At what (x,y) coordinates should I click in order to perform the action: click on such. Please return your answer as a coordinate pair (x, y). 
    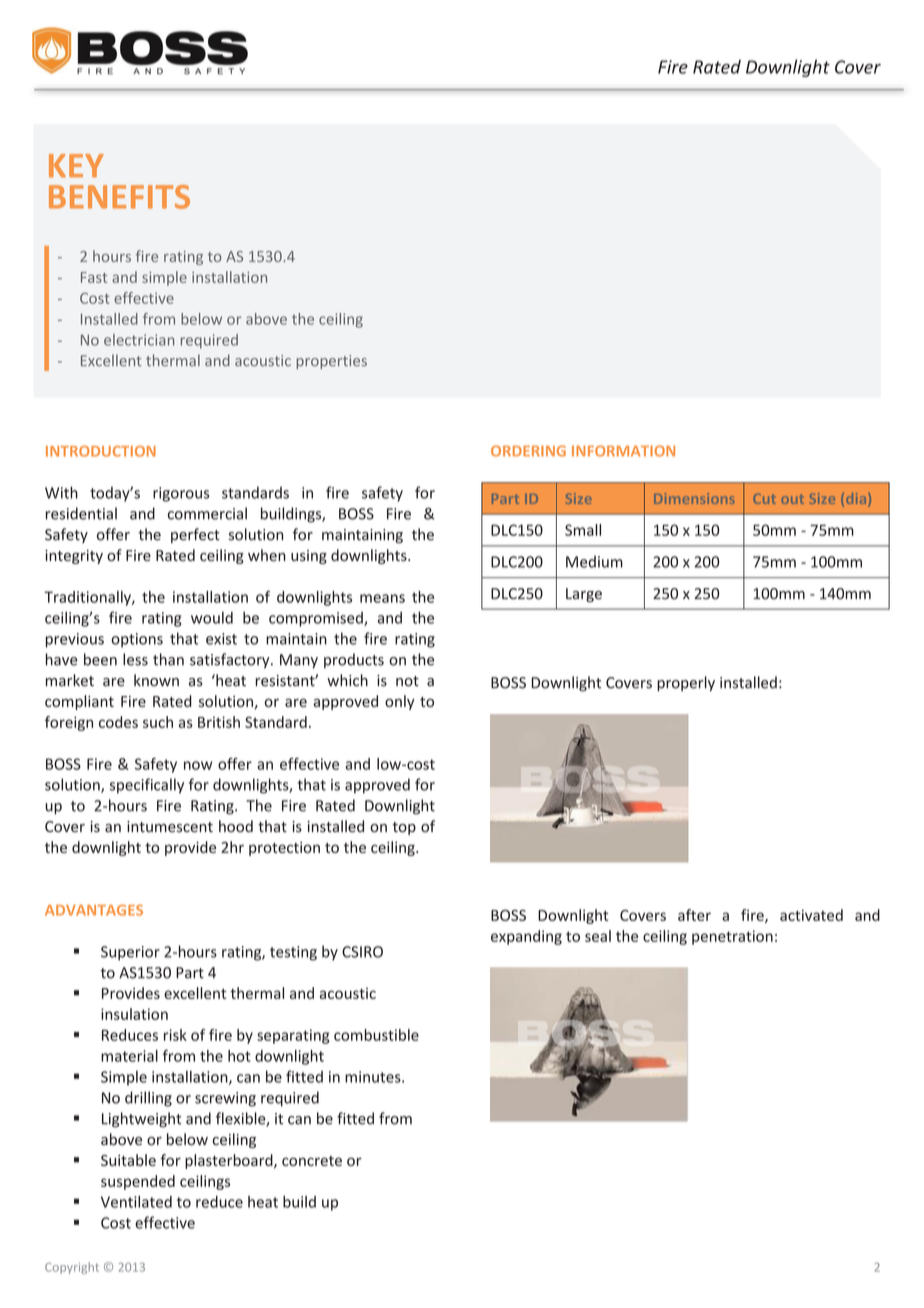
    Looking at the image, I should click on (158, 722).
